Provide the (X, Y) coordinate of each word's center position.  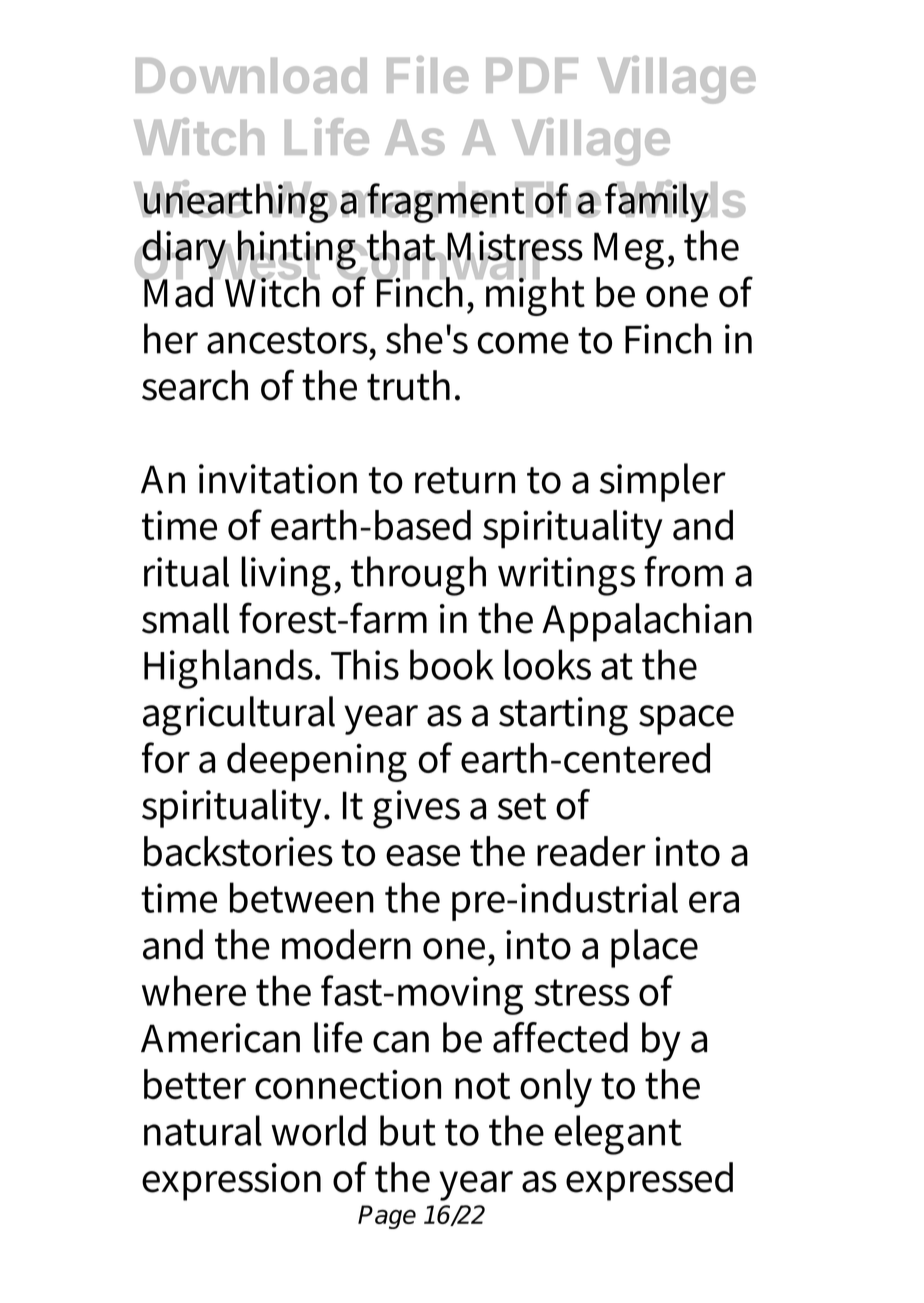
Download (251, 75)
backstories (238, 851)
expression (231, 1182)
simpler (662, 482)
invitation (278, 479)
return (465, 480)
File (427, 74)
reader (591, 851)
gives (416, 809)
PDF (532, 75)
